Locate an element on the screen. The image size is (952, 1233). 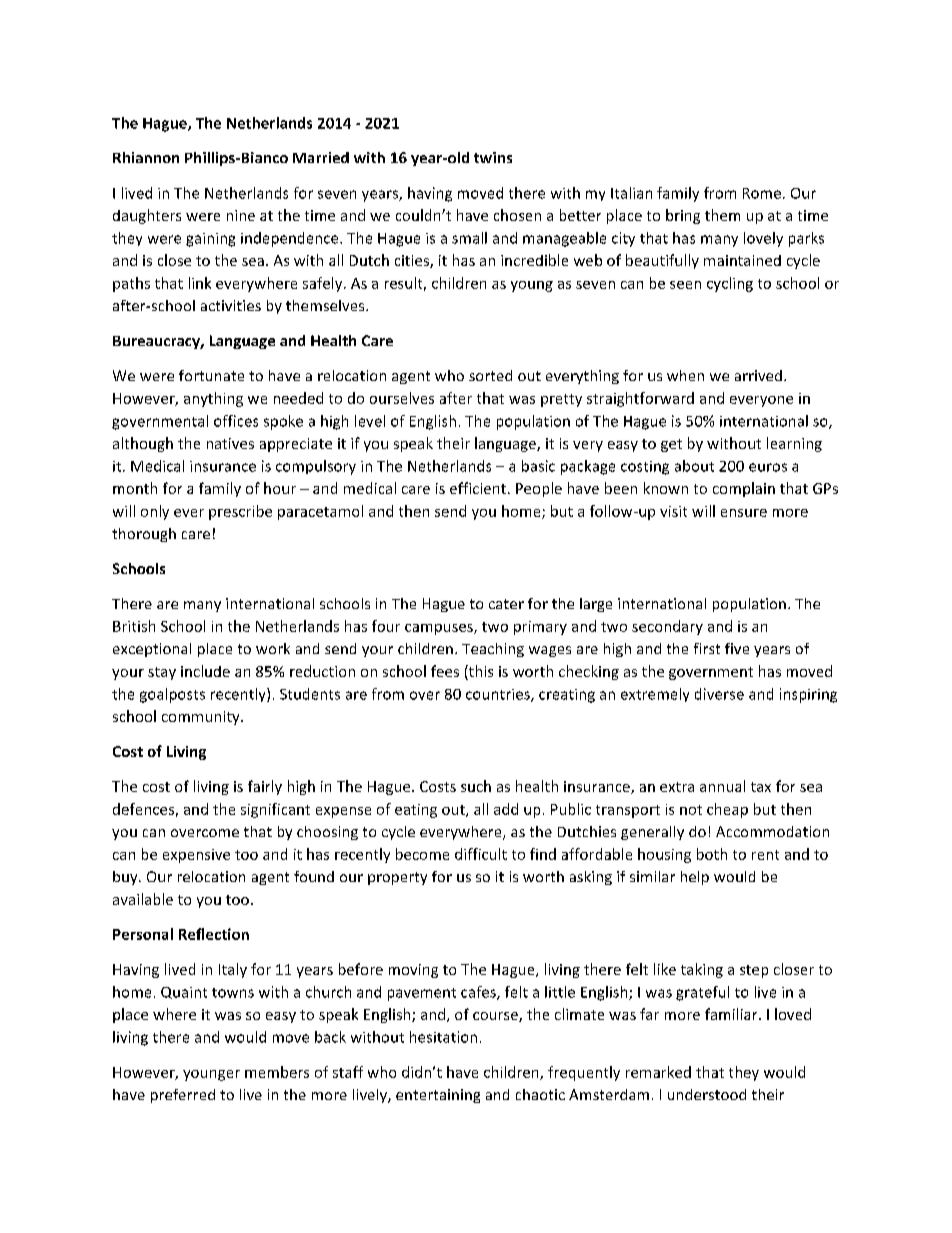
nine is located at coordinates (241, 215).
